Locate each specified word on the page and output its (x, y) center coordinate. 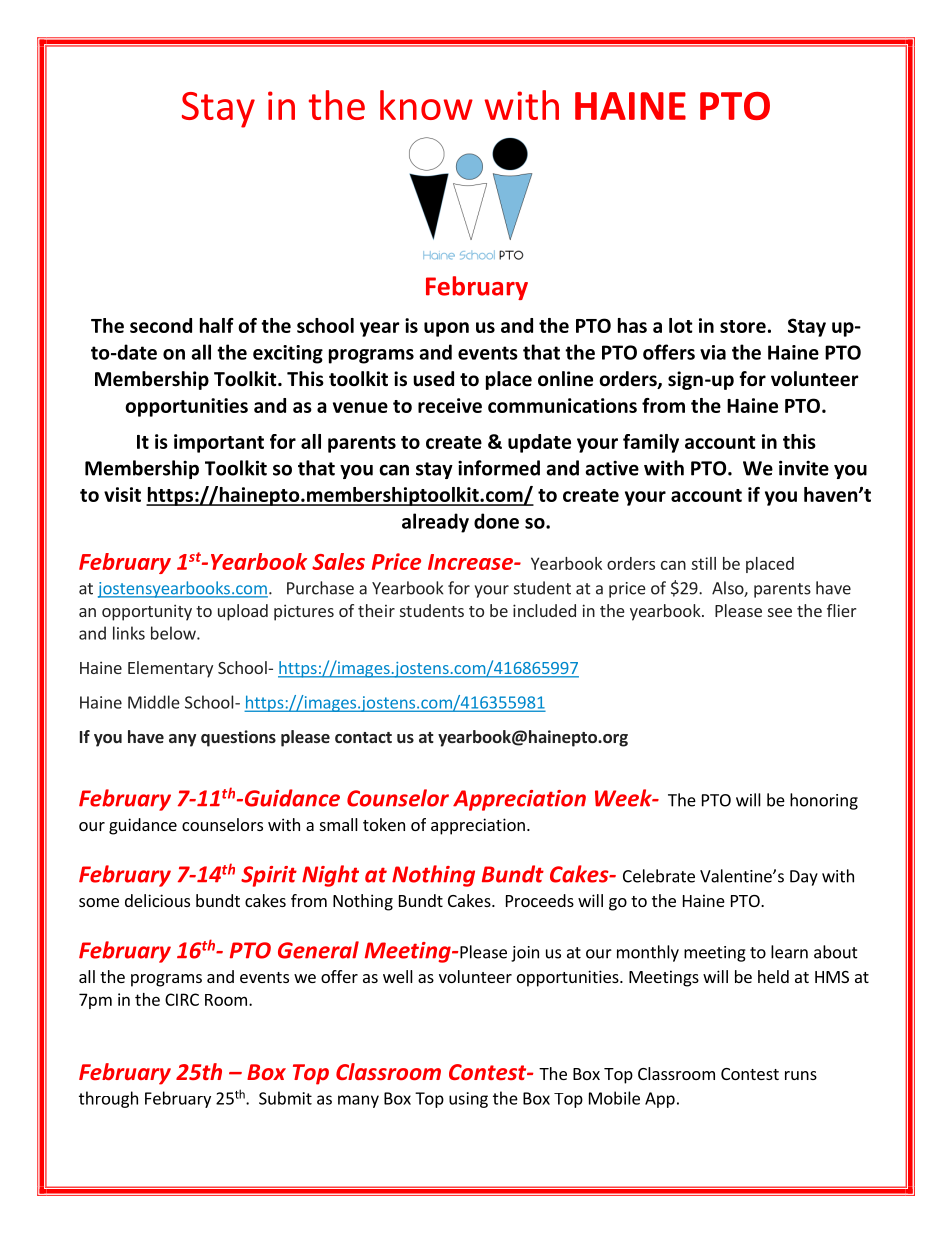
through (108, 1099)
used (433, 379)
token (384, 824)
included (544, 610)
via (713, 352)
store (743, 326)
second (161, 325)
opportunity (147, 612)
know (426, 105)
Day (804, 878)
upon (446, 329)
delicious (157, 900)
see (780, 612)
